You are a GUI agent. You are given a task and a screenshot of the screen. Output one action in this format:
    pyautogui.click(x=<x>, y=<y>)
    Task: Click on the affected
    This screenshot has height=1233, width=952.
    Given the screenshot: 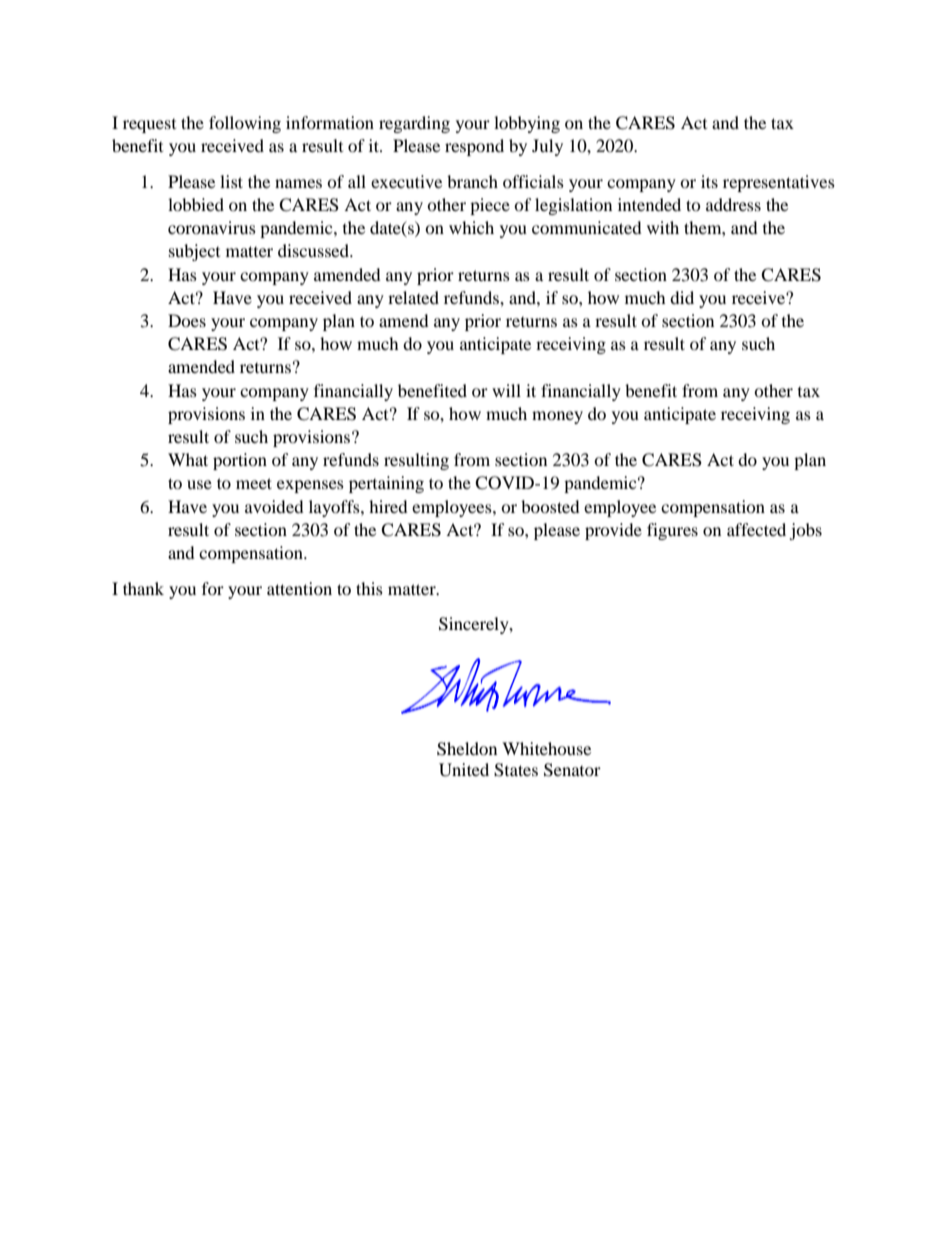 What is the action you would take?
    pyautogui.click(x=756, y=529)
